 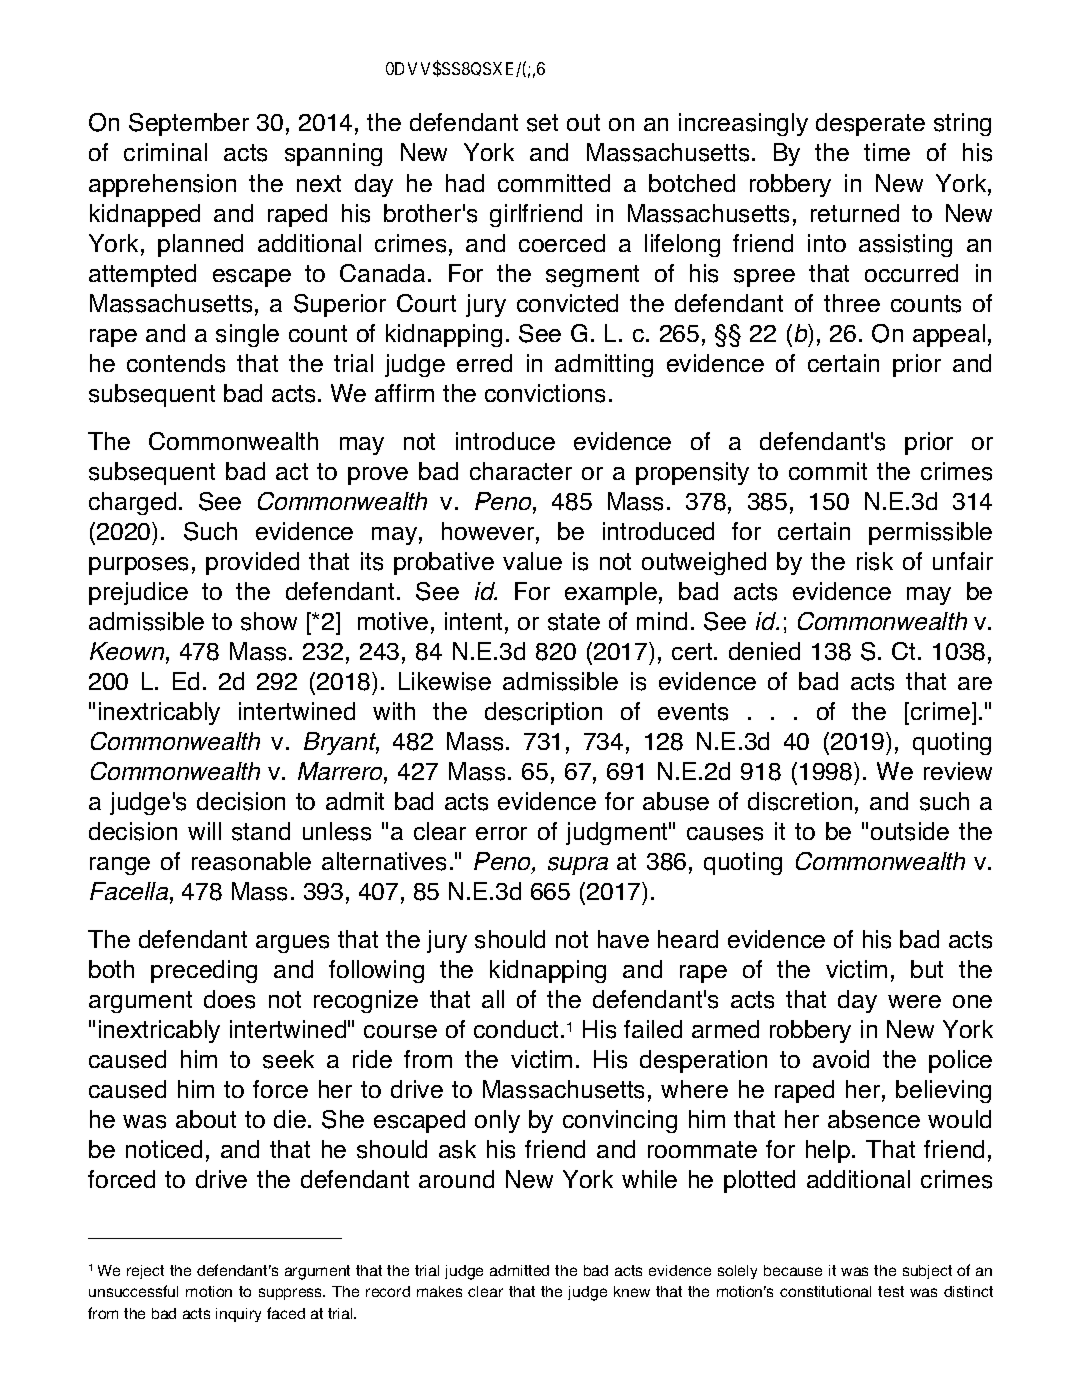 What do you see at coordinates (165, 152) in the screenshot?
I see `criminal` at bounding box center [165, 152].
